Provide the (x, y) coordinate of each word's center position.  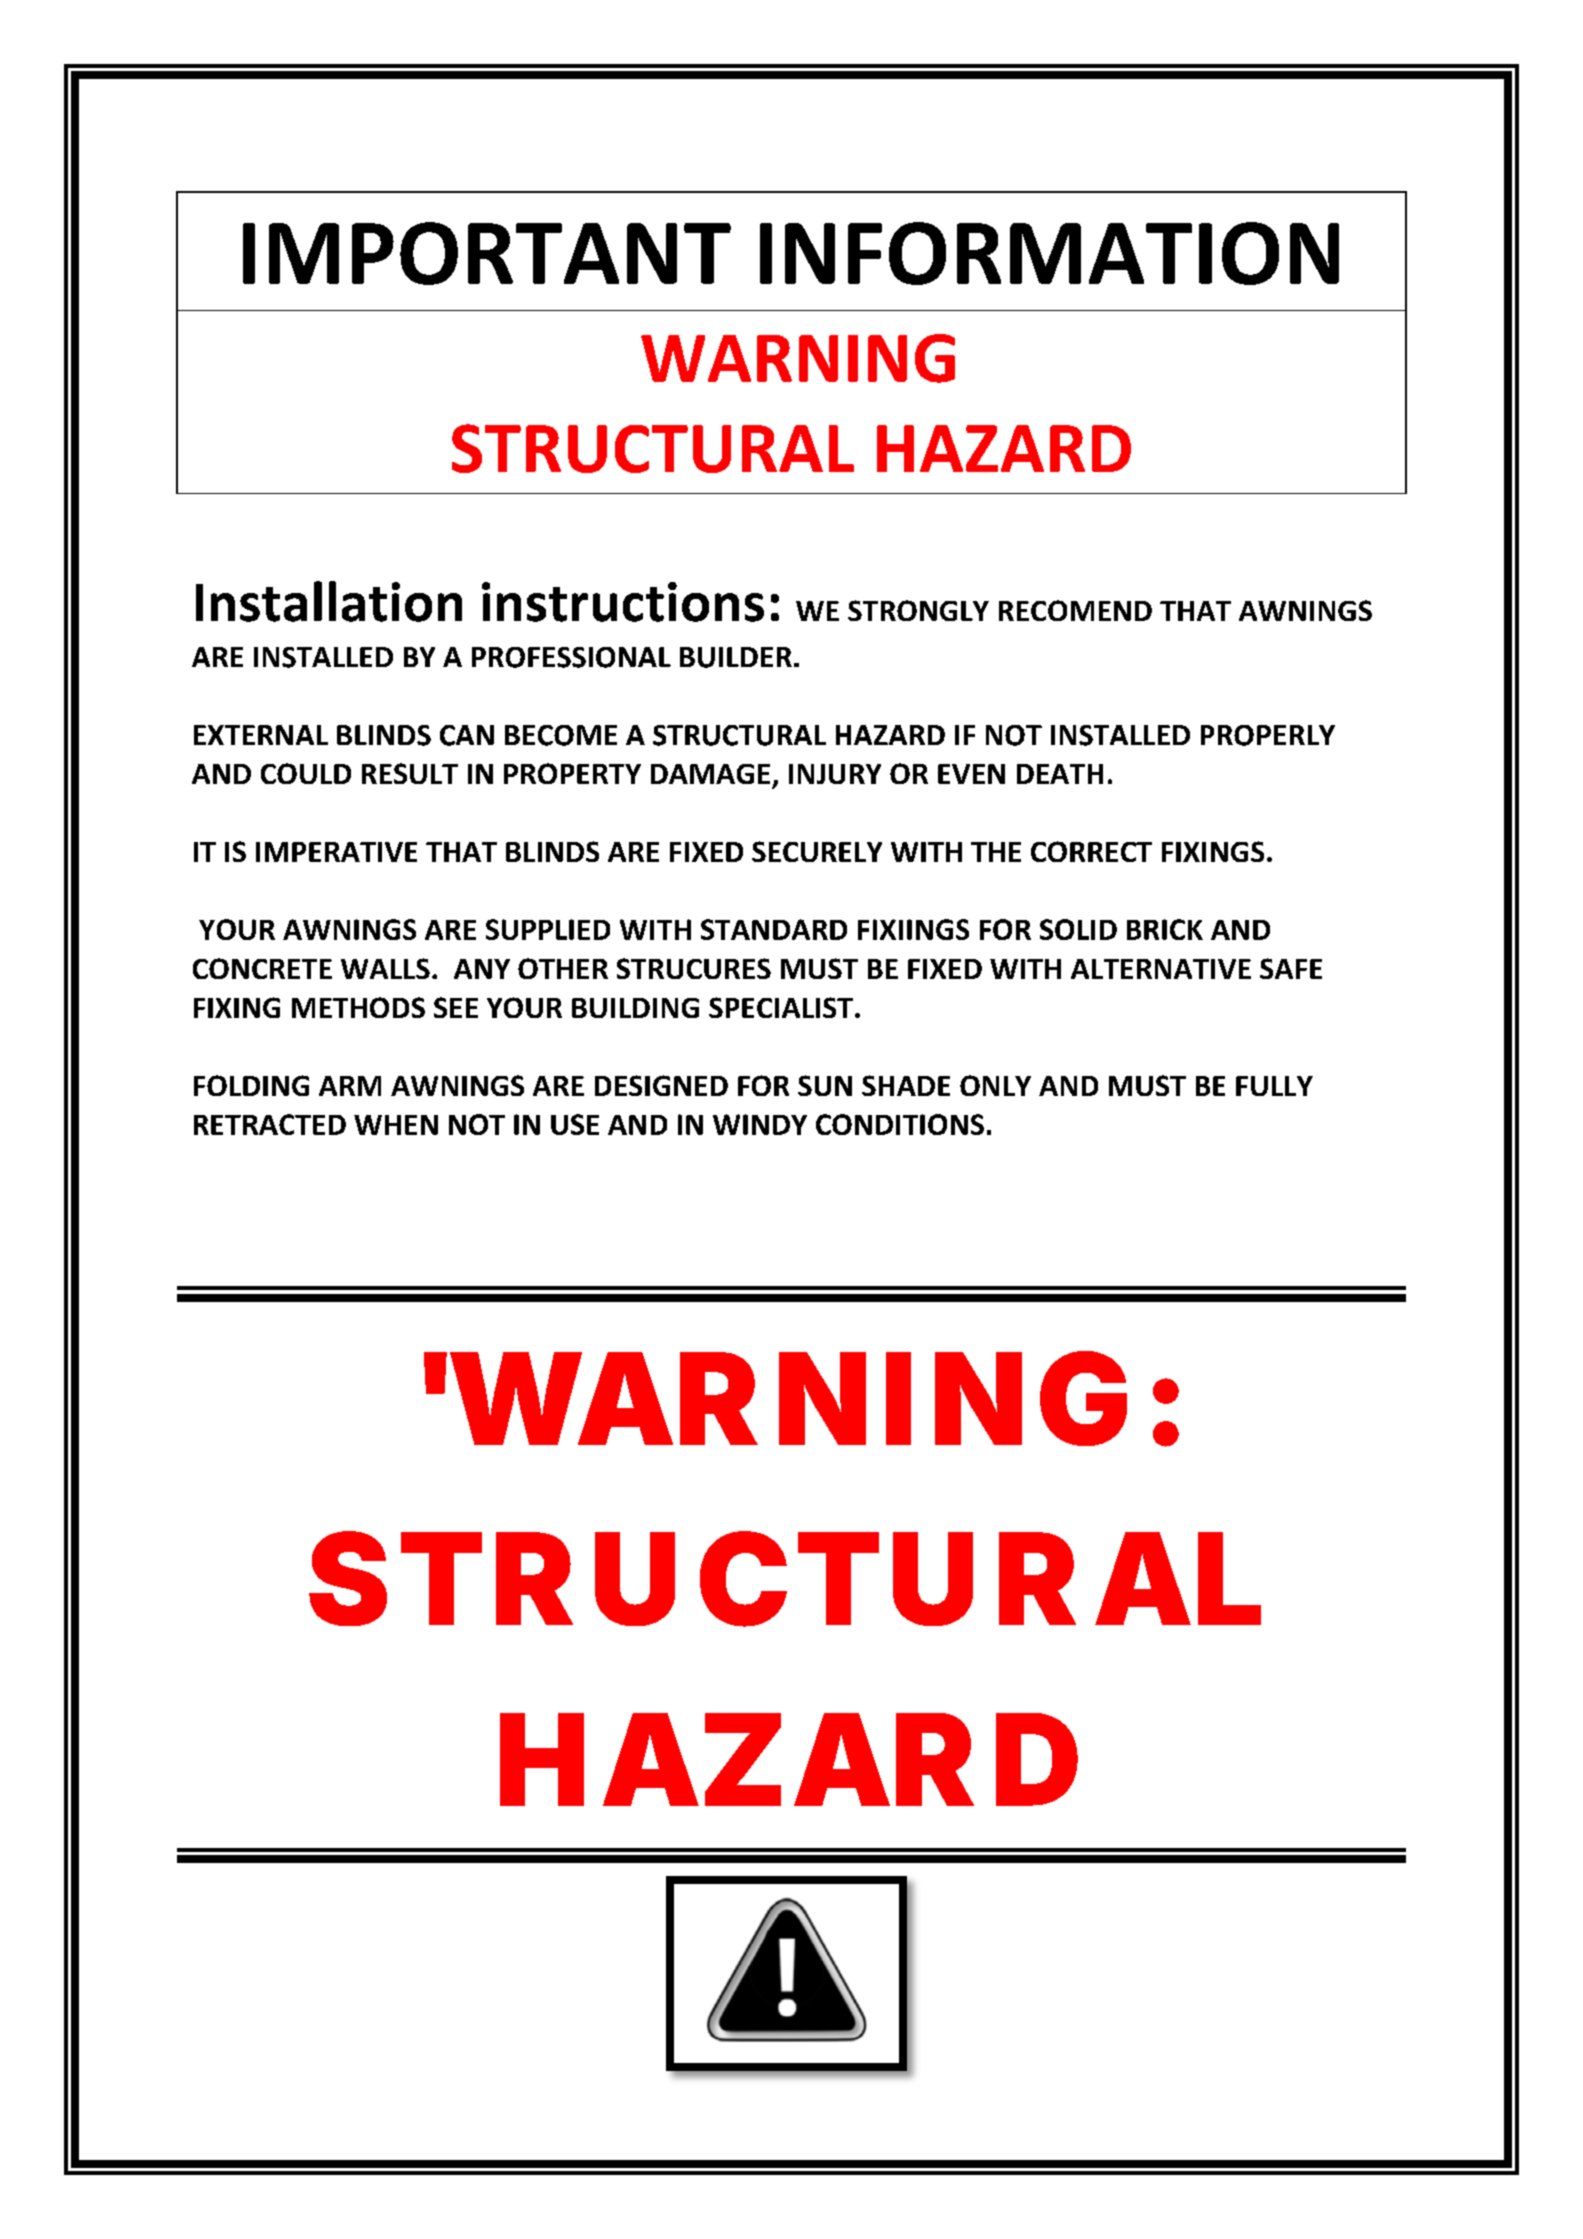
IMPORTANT (487, 253)
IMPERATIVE (336, 852)
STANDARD (774, 929)
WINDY (760, 1124)
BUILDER (736, 657)
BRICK (1165, 929)
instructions (623, 602)
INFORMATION (1049, 253)
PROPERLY (1268, 735)
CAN (467, 735)
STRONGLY (918, 610)
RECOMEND (1075, 610)
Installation (329, 601)
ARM (350, 1086)
